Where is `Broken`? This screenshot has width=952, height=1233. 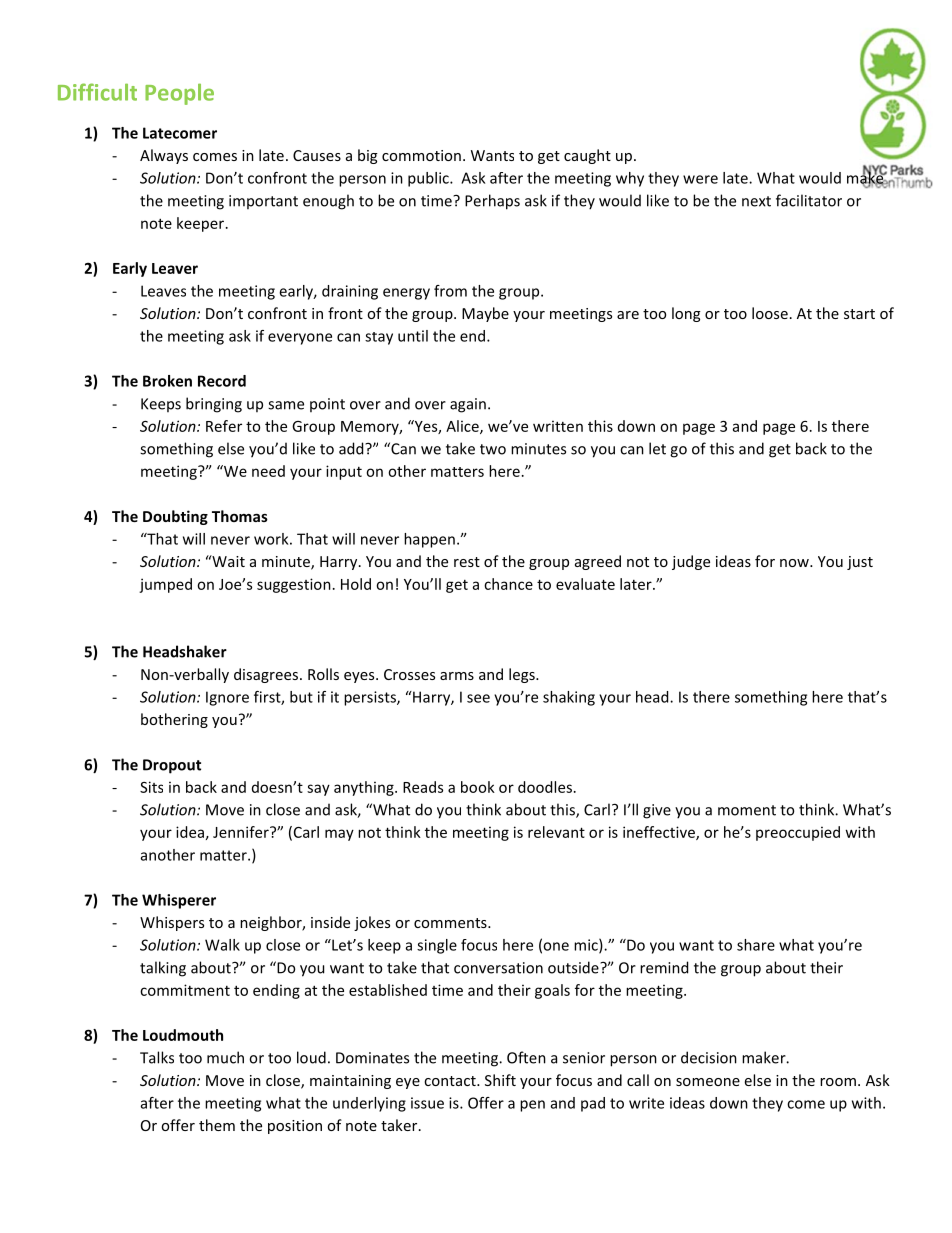 Broken is located at coordinates (167, 381).
